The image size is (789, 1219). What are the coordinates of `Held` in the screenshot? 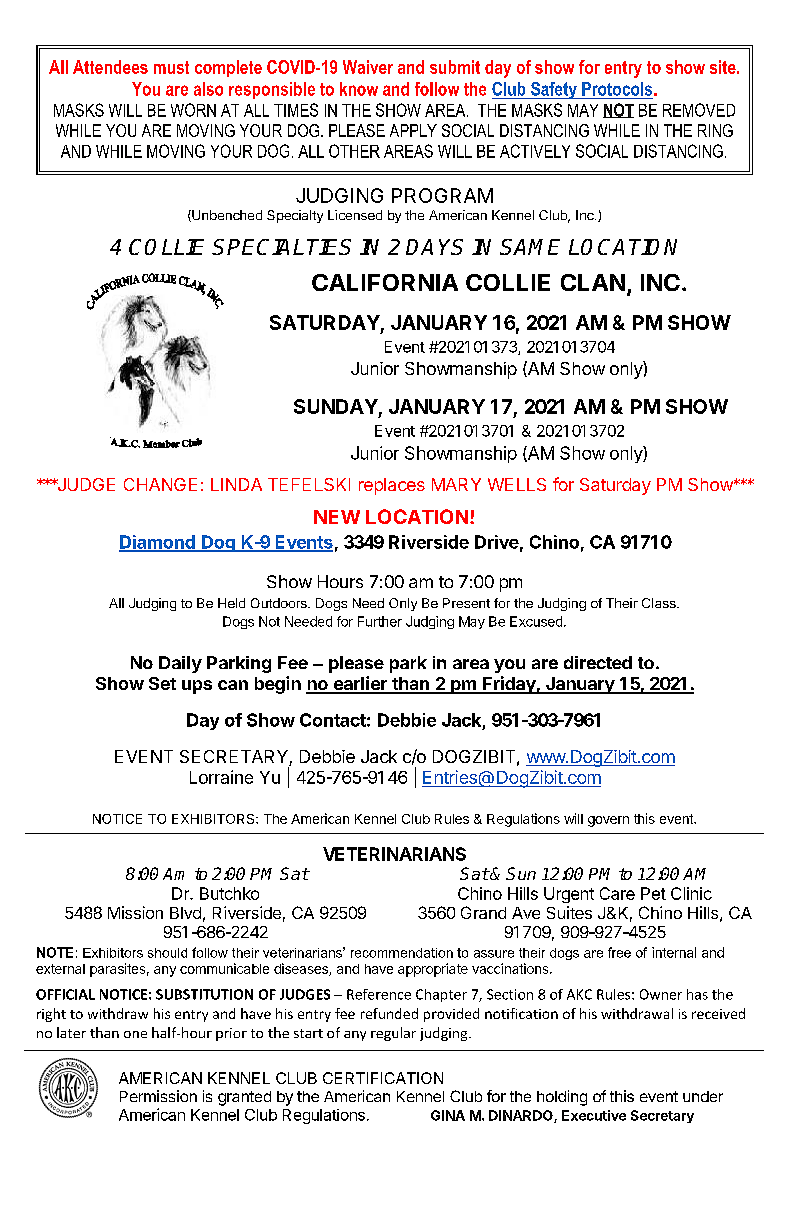 It's located at (231, 603).
